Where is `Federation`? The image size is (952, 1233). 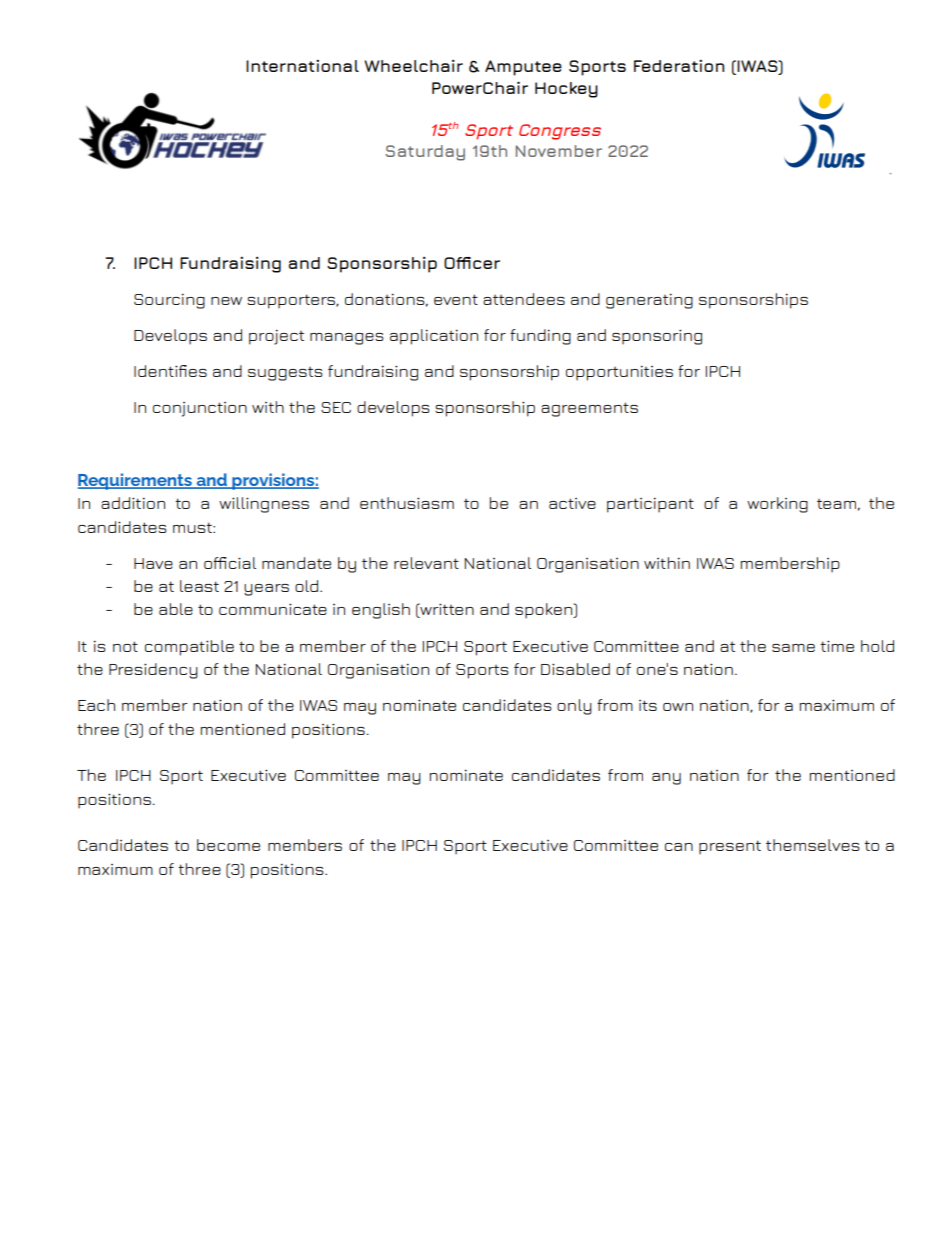 Federation is located at coordinates (679, 66).
